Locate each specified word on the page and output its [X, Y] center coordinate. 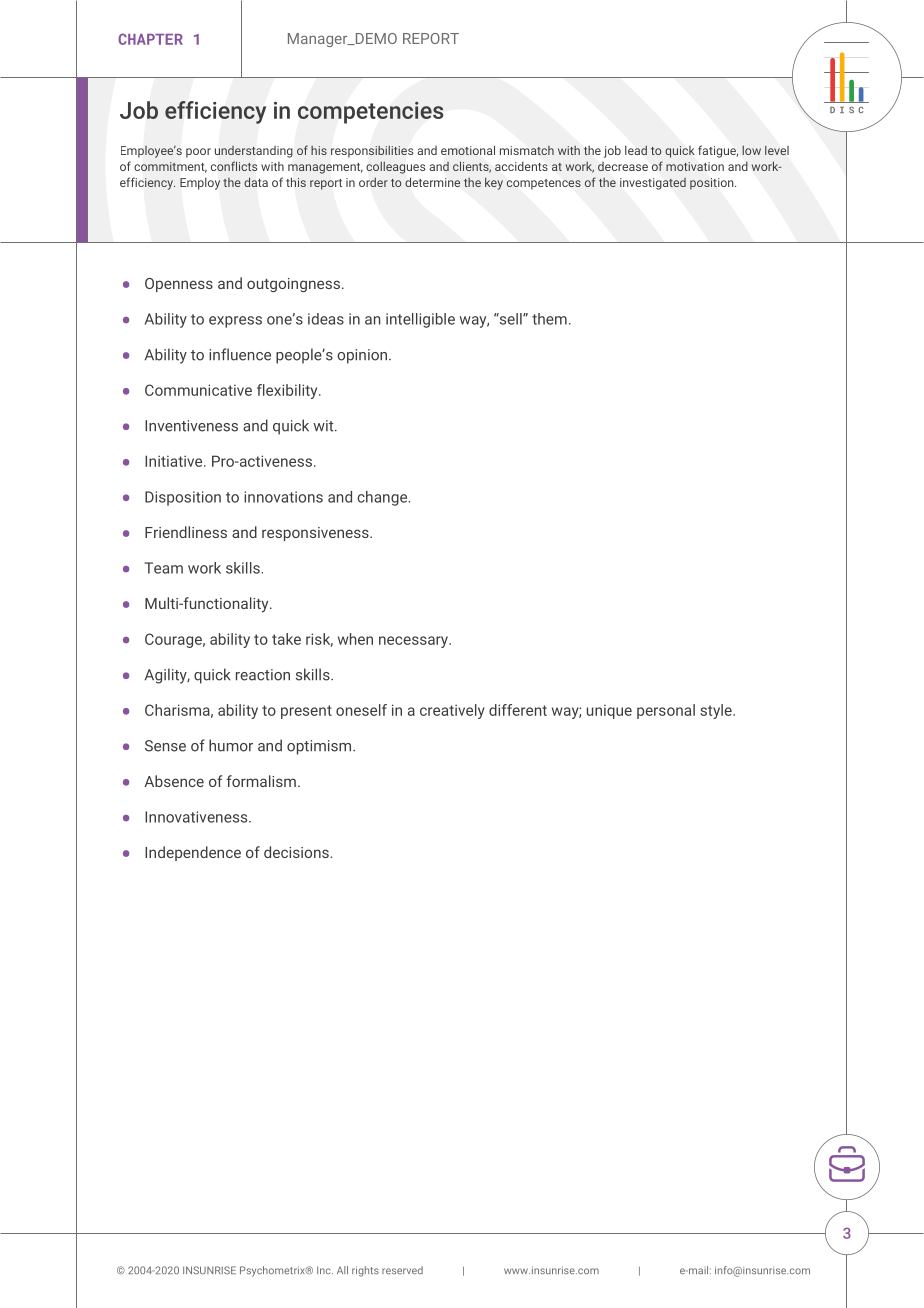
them [549, 319]
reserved [402, 1270]
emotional [468, 150]
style [717, 711]
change [383, 498]
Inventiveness [191, 426]
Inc [325, 1270]
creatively [452, 711]
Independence [193, 853]
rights [365, 1271]
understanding [254, 152]
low [751, 150]
